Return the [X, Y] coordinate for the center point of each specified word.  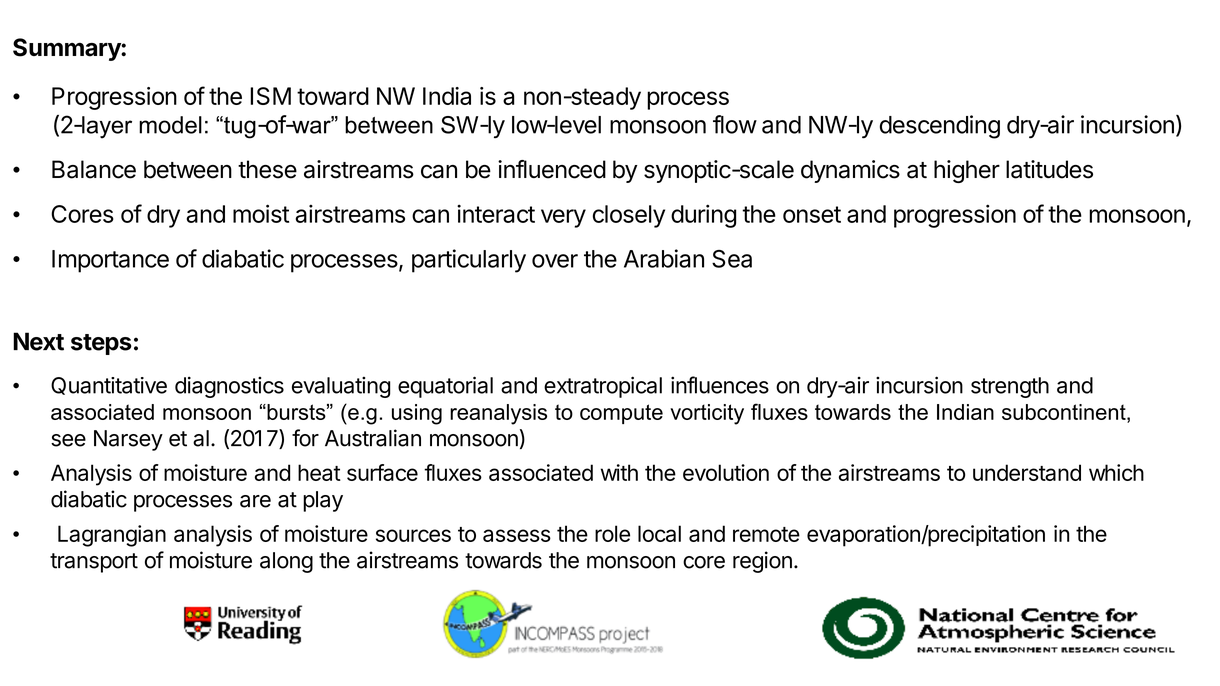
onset [812, 214]
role [612, 533]
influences [720, 385]
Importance [110, 261]
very [563, 218]
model [170, 125]
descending [940, 127]
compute [621, 414]
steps [101, 344]
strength [1010, 387]
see [68, 440]
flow [735, 124]
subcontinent [1065, 412]
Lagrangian [112, 536]
